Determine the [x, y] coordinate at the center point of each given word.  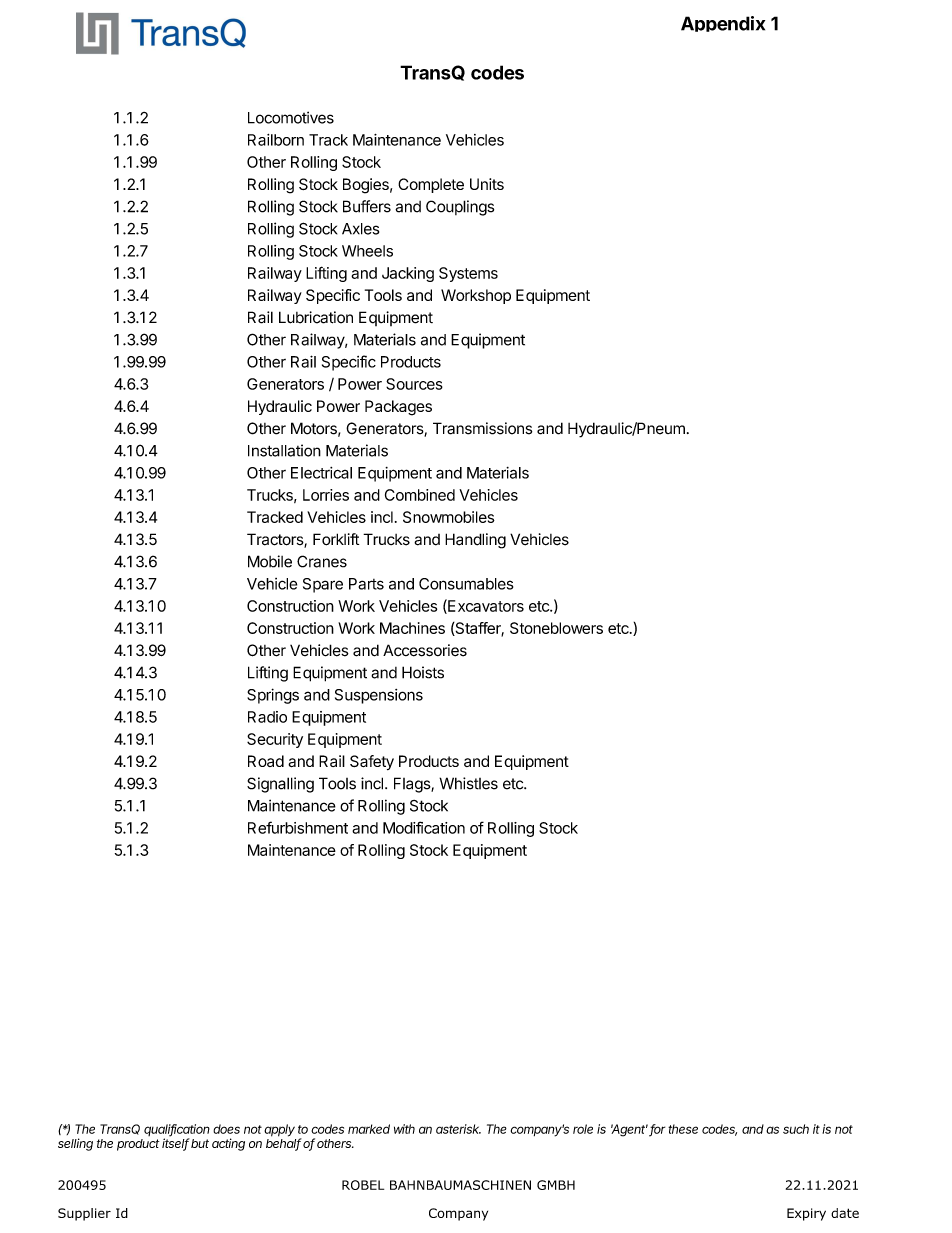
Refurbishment [298, 827]
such [796, 1129]
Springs [273, 696]
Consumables [466, 584]
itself [176, 1143]
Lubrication [316, 317]
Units [487, 184]
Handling [475, 541]
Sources [414, 384]
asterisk [458, 1129]
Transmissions [482, 428]
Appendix [723, 24]
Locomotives [291, 117]
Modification [424, 827]
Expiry [806, 1214]
